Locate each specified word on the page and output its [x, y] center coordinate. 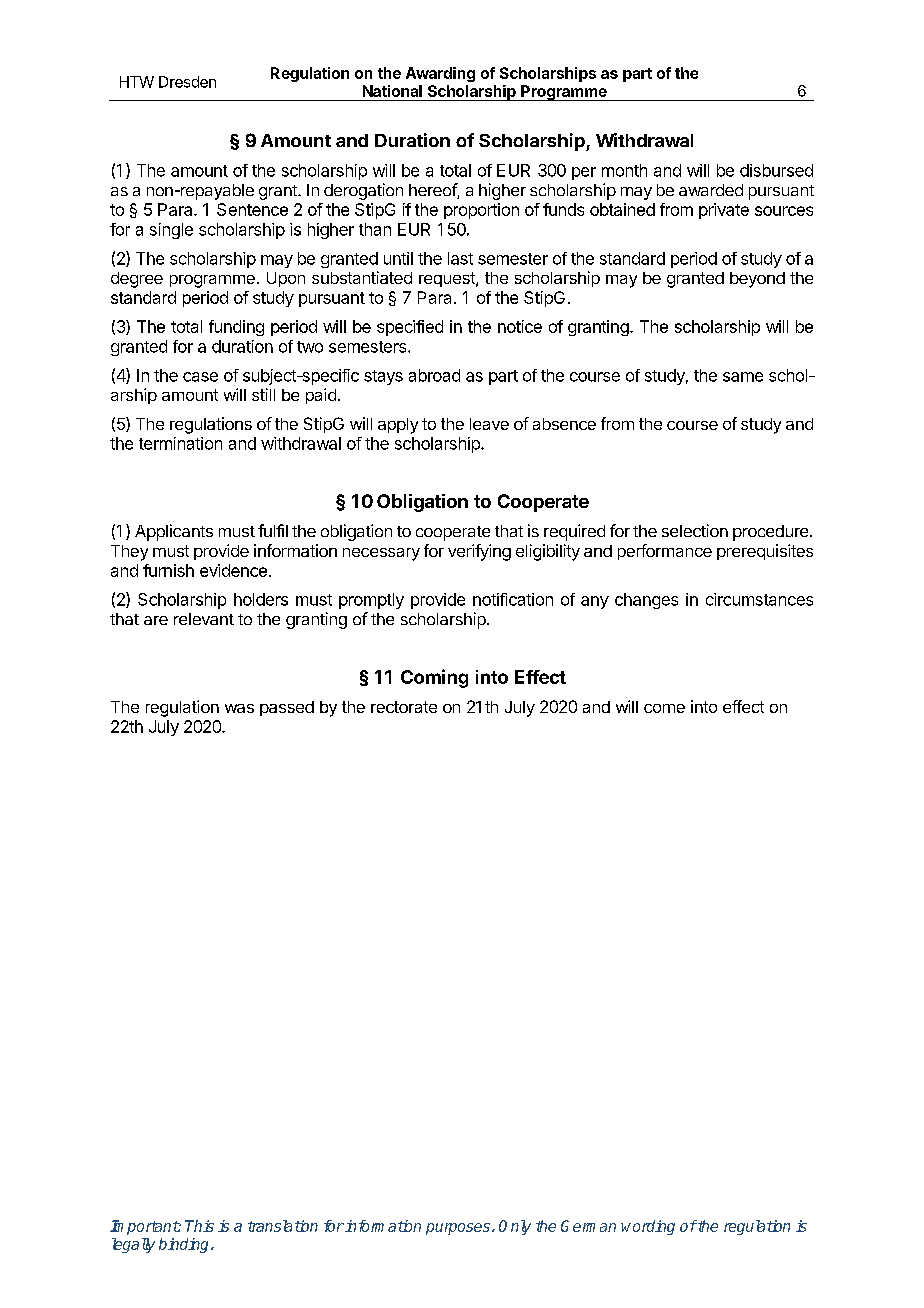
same [743, 377]
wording [648, 1227]
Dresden [187, 82]
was [239, 708]
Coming [434, 678]
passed [287, 708]
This [199, 1226]
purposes [458, 1229]
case [200, 377]
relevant [204, 619]
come [664, 708]
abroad [434, 375]
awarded [711, 190]
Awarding [440, 74]
